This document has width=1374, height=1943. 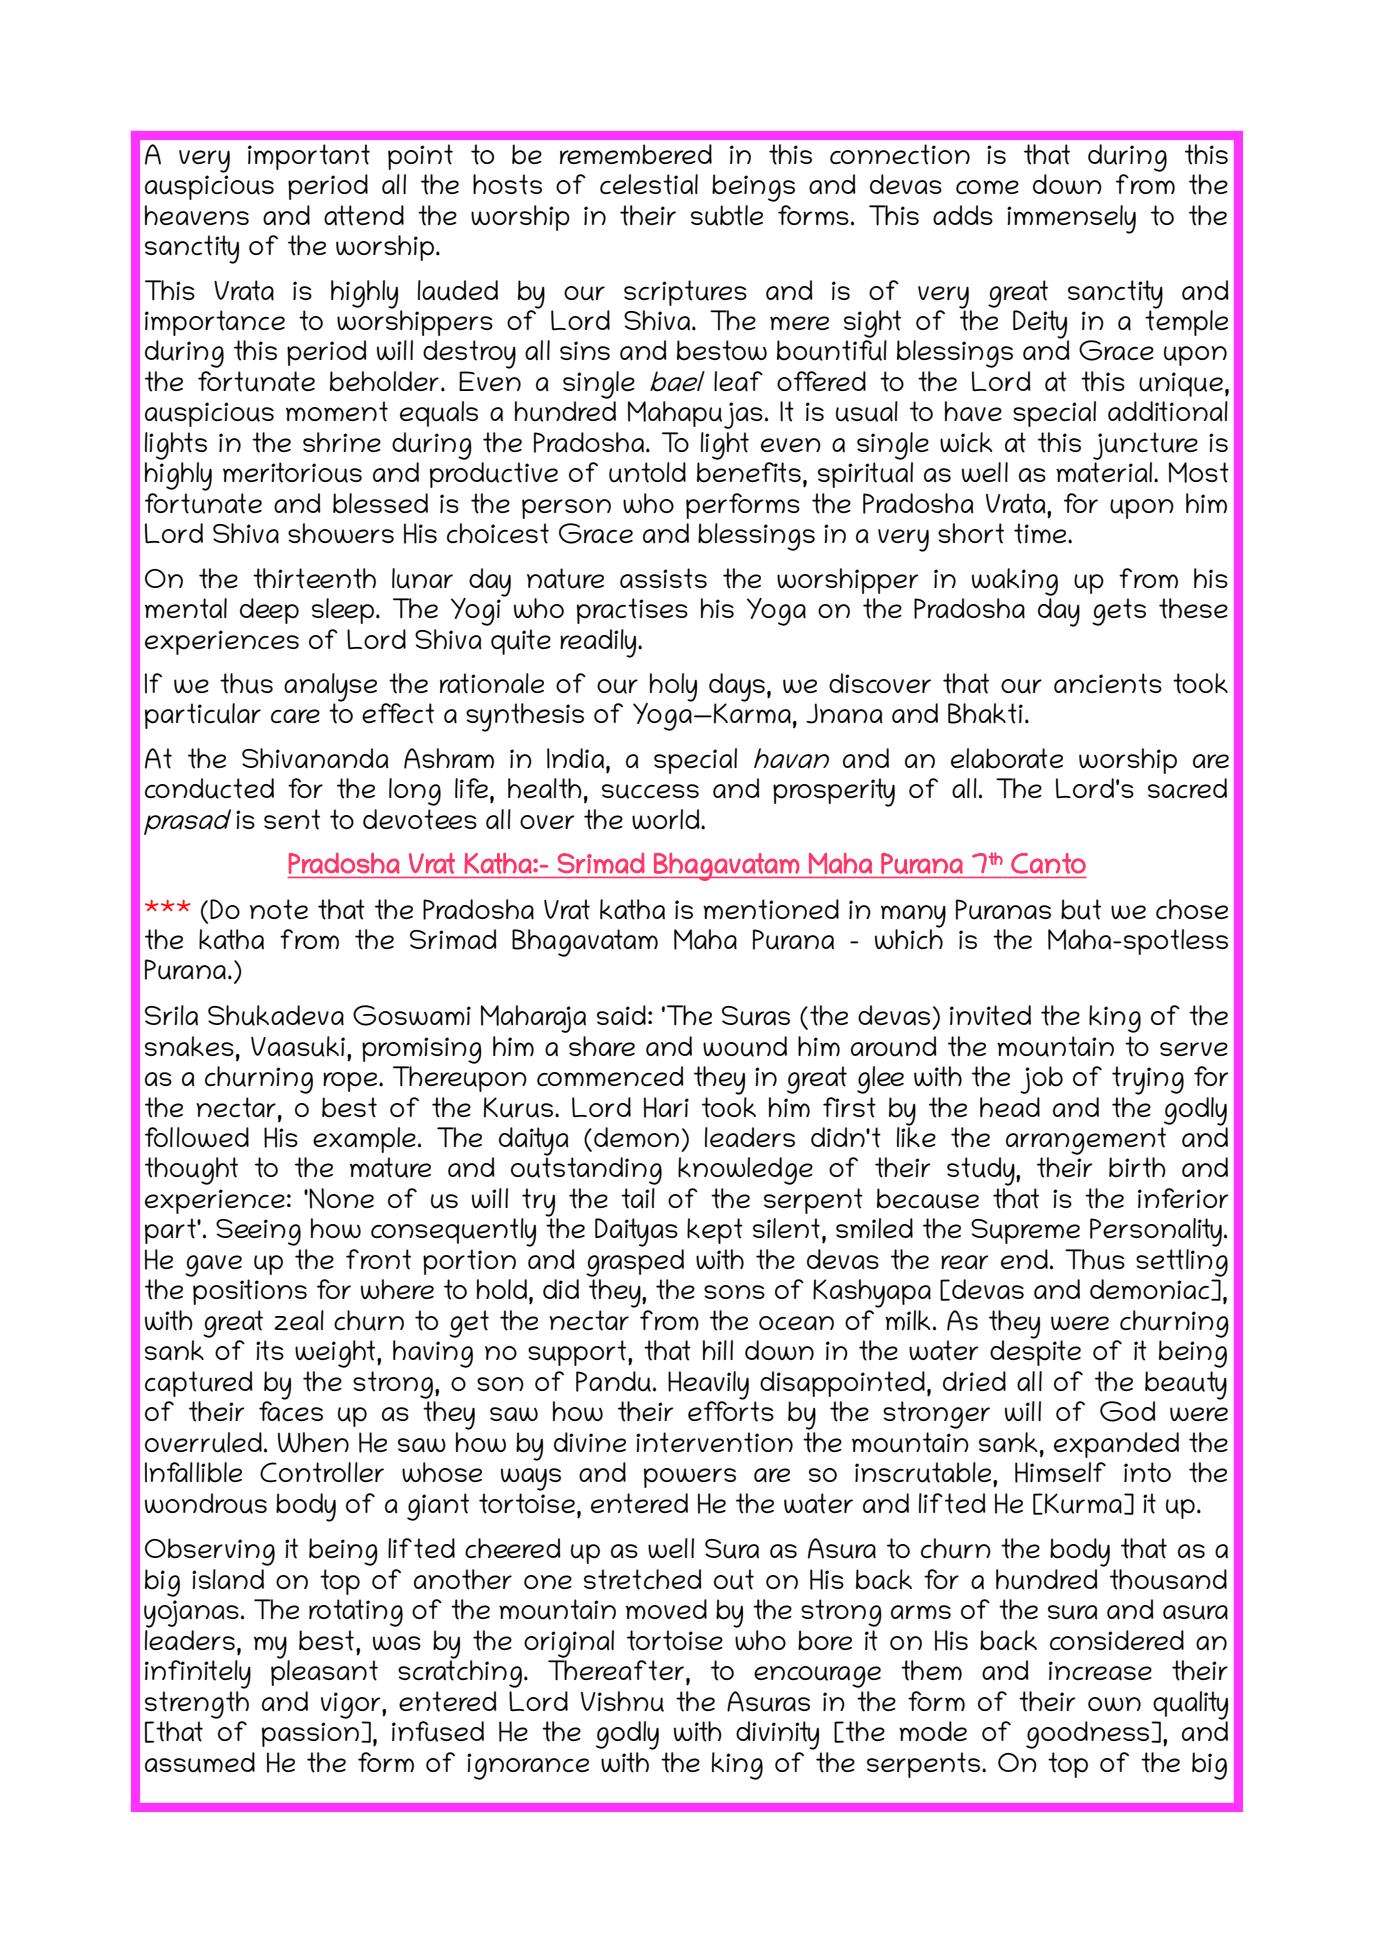 I want to click on goodness, so click(x=1089, y=1735).
